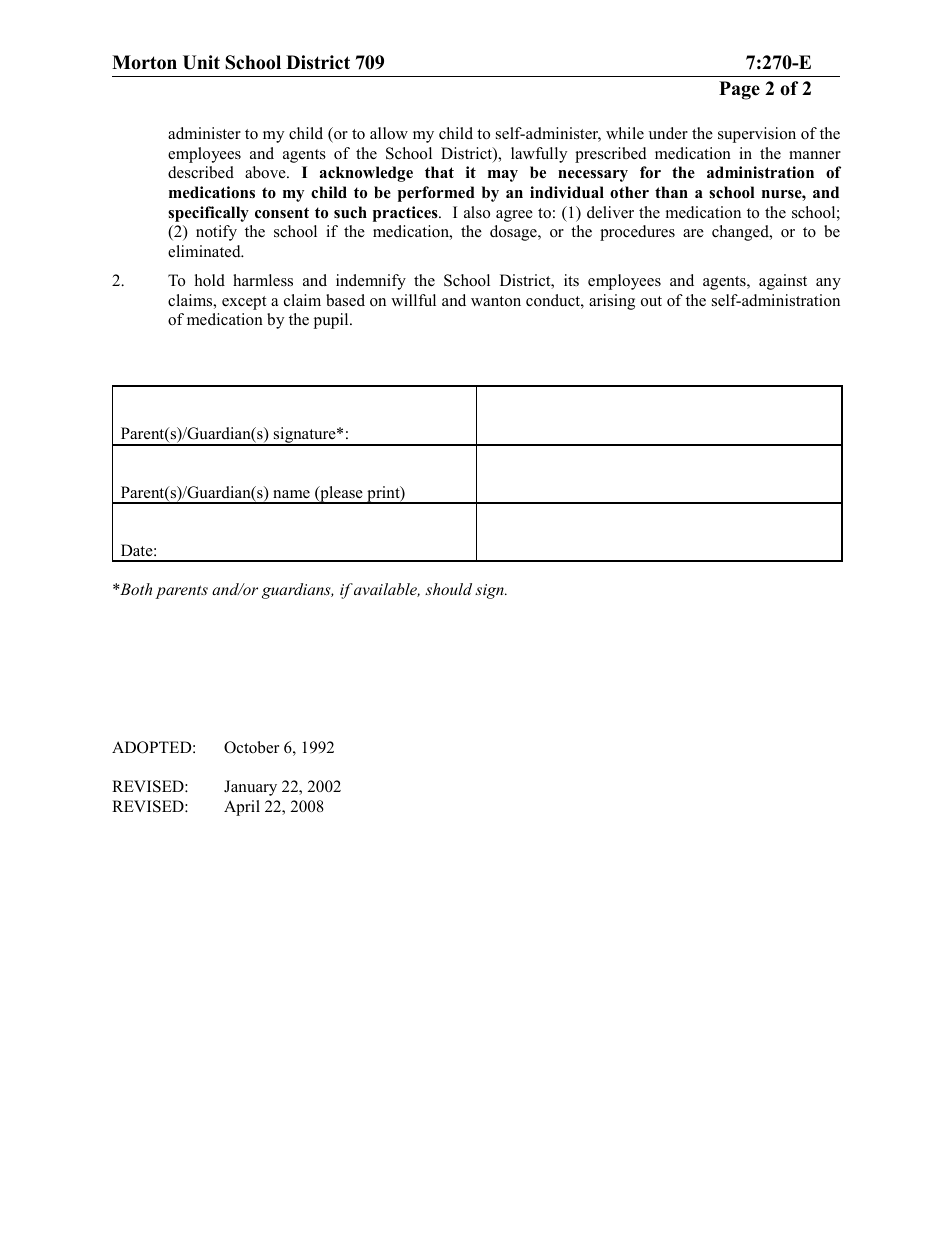  I want to click on allow, so click(389, 133).
